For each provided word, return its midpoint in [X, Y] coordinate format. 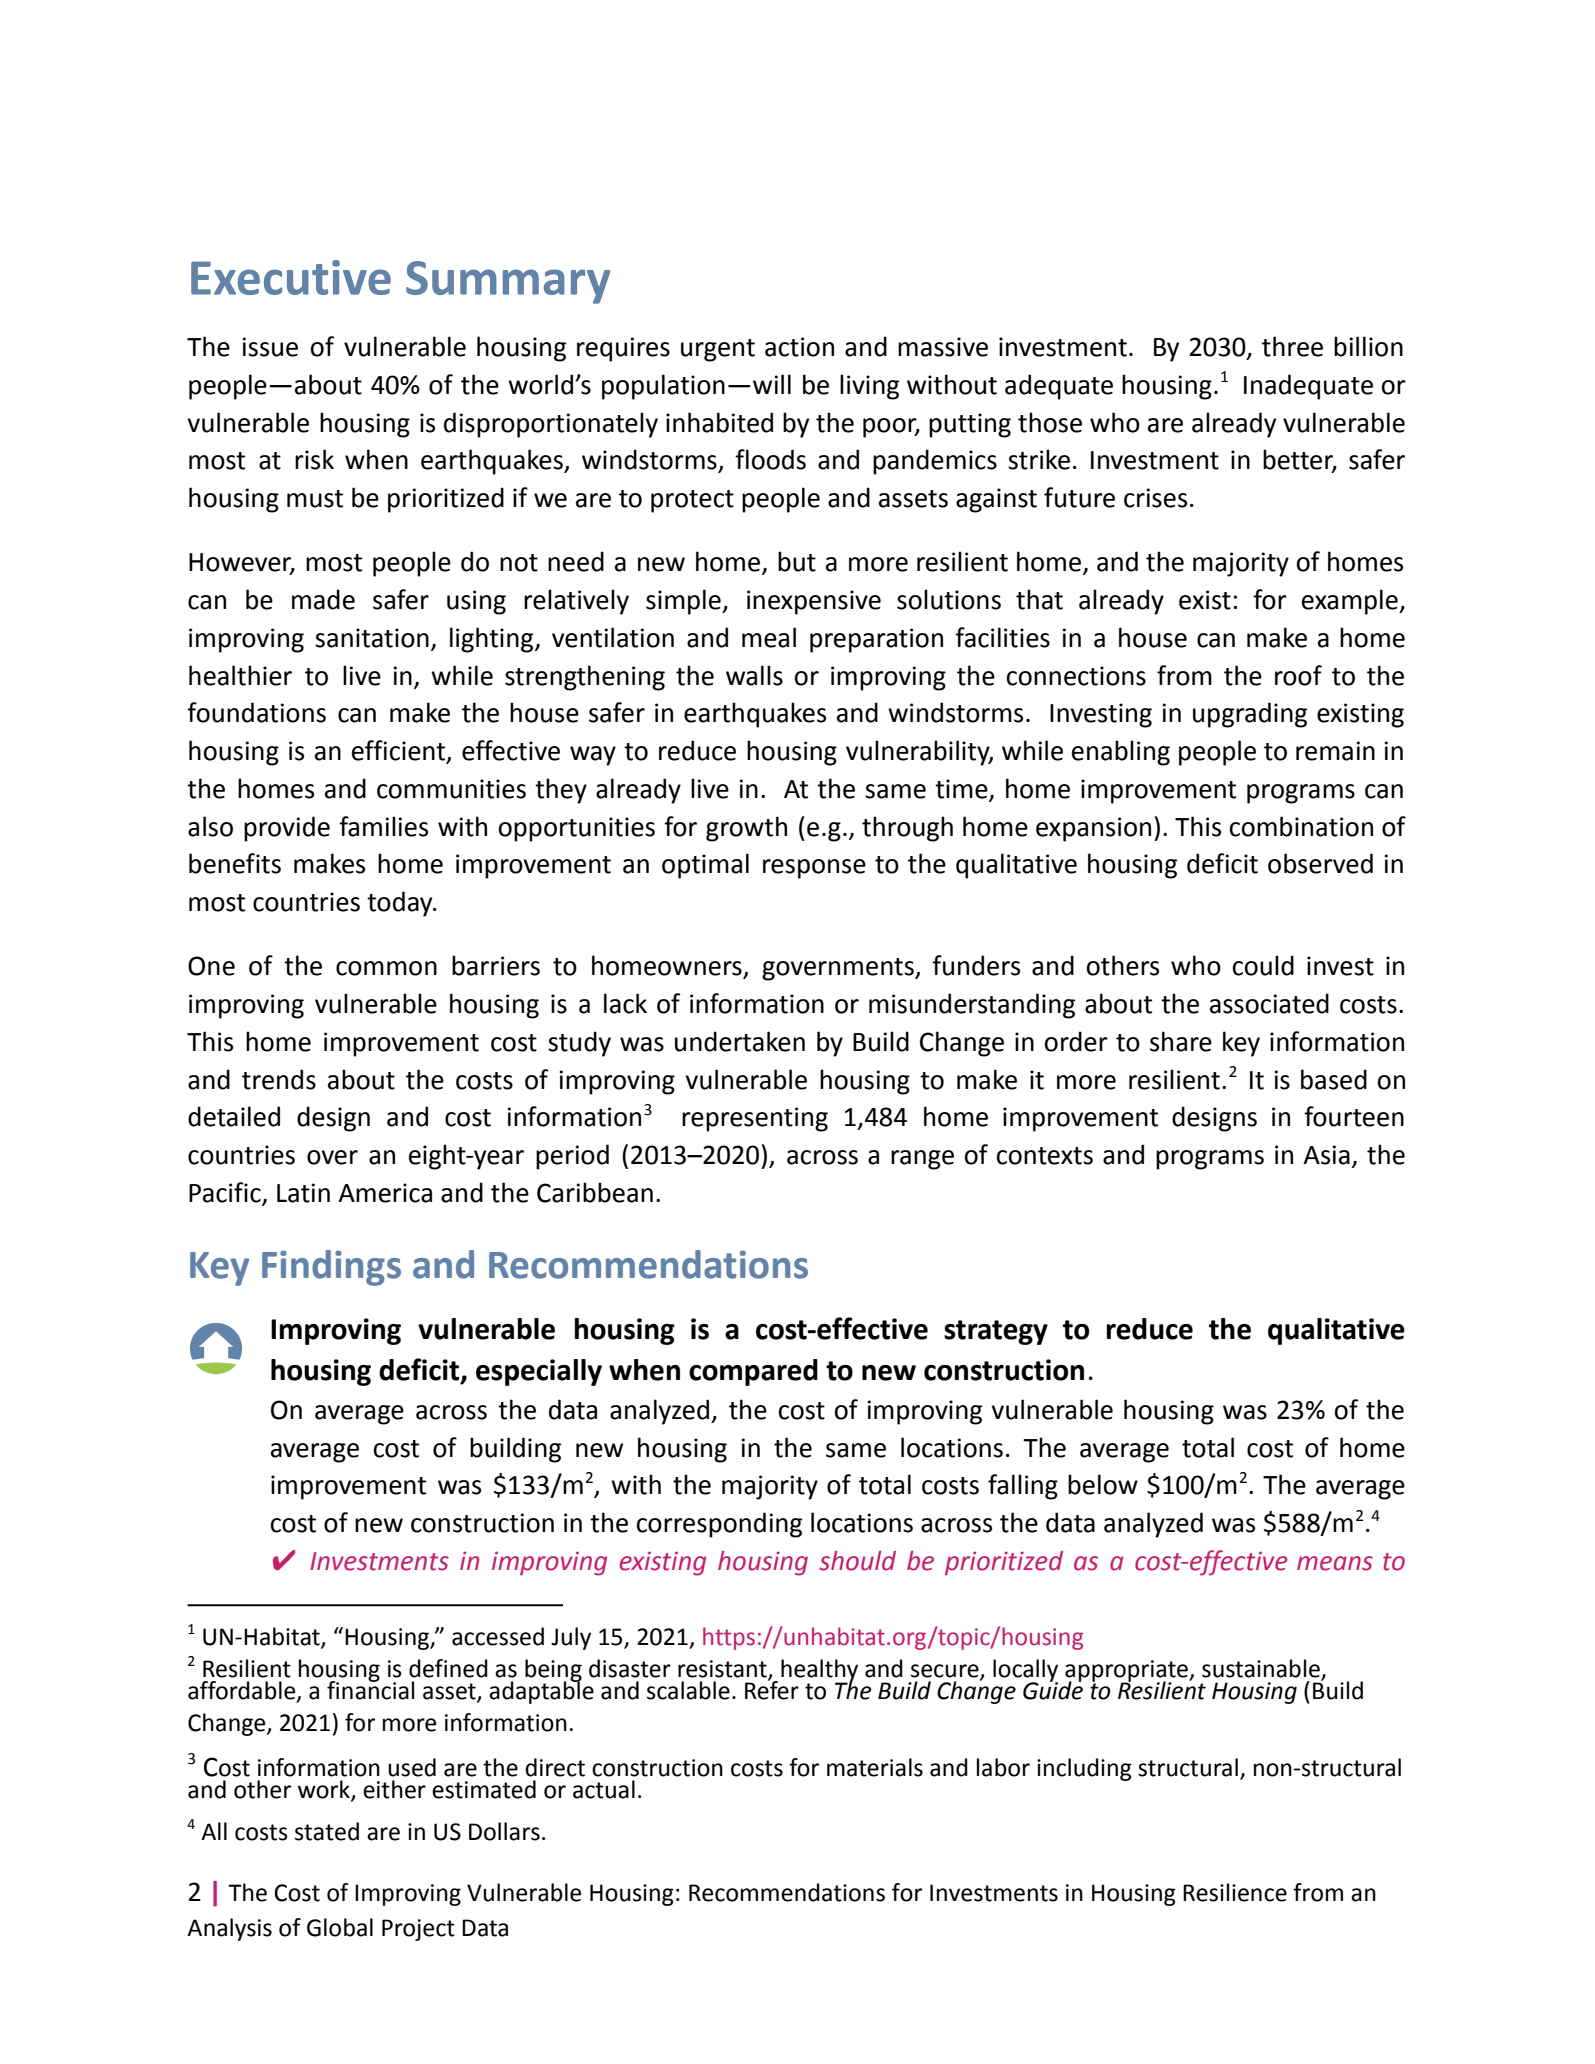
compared [753, 1372]
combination [1301, 826]
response [814, 869]
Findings [331, 1268]
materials [875, 1767]
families [383, 826]
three [1292, 346]
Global [340, 1927]
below [1103, 1484]
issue [270, 347]
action [799, 347]
